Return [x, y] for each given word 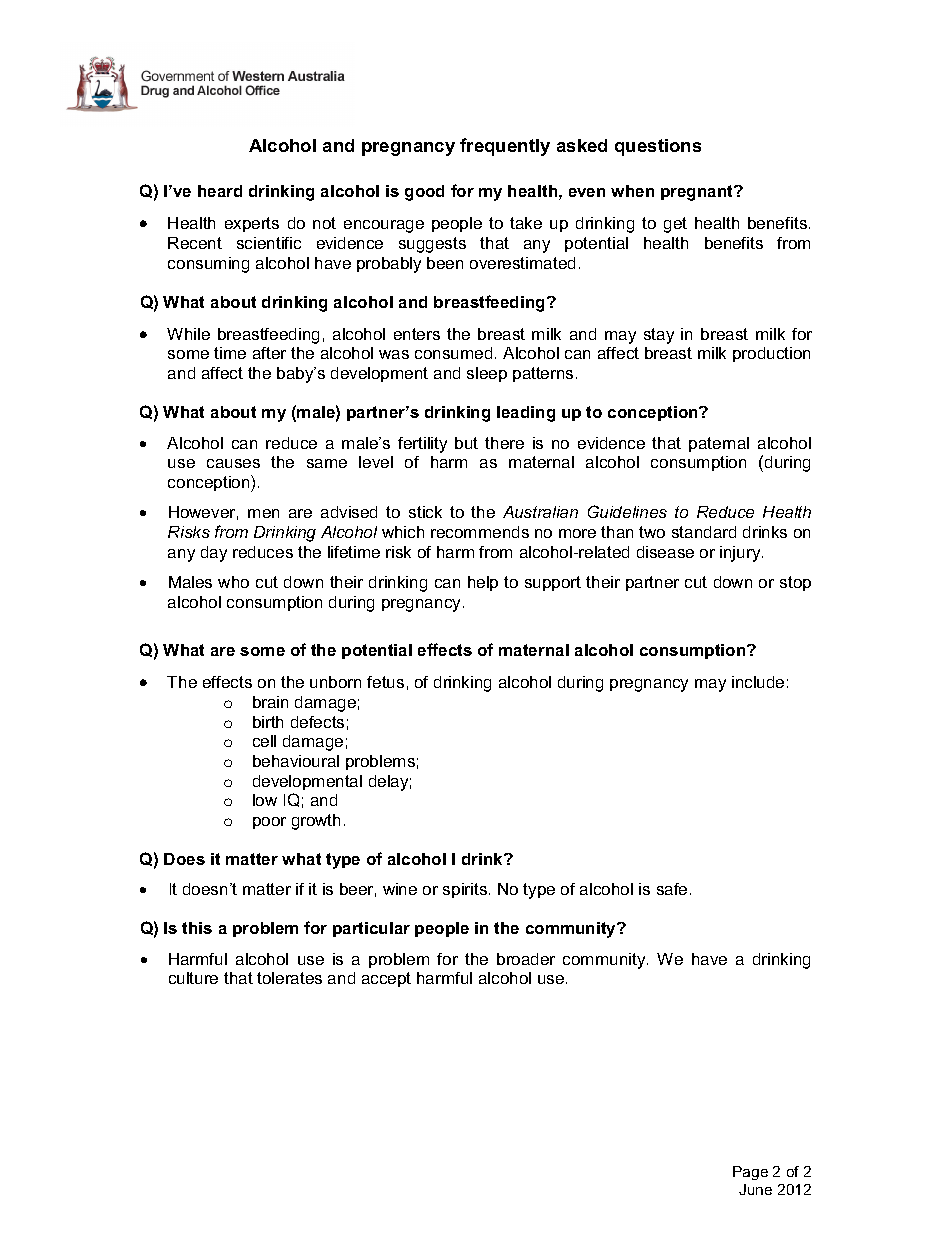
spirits [466, 890]
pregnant [698, 193]
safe [672, 889]
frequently [505, 147]
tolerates [289, 978]
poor [269, 823]
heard [220, 191]
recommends [480, 532]
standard [704, 532]
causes [233, 463]
